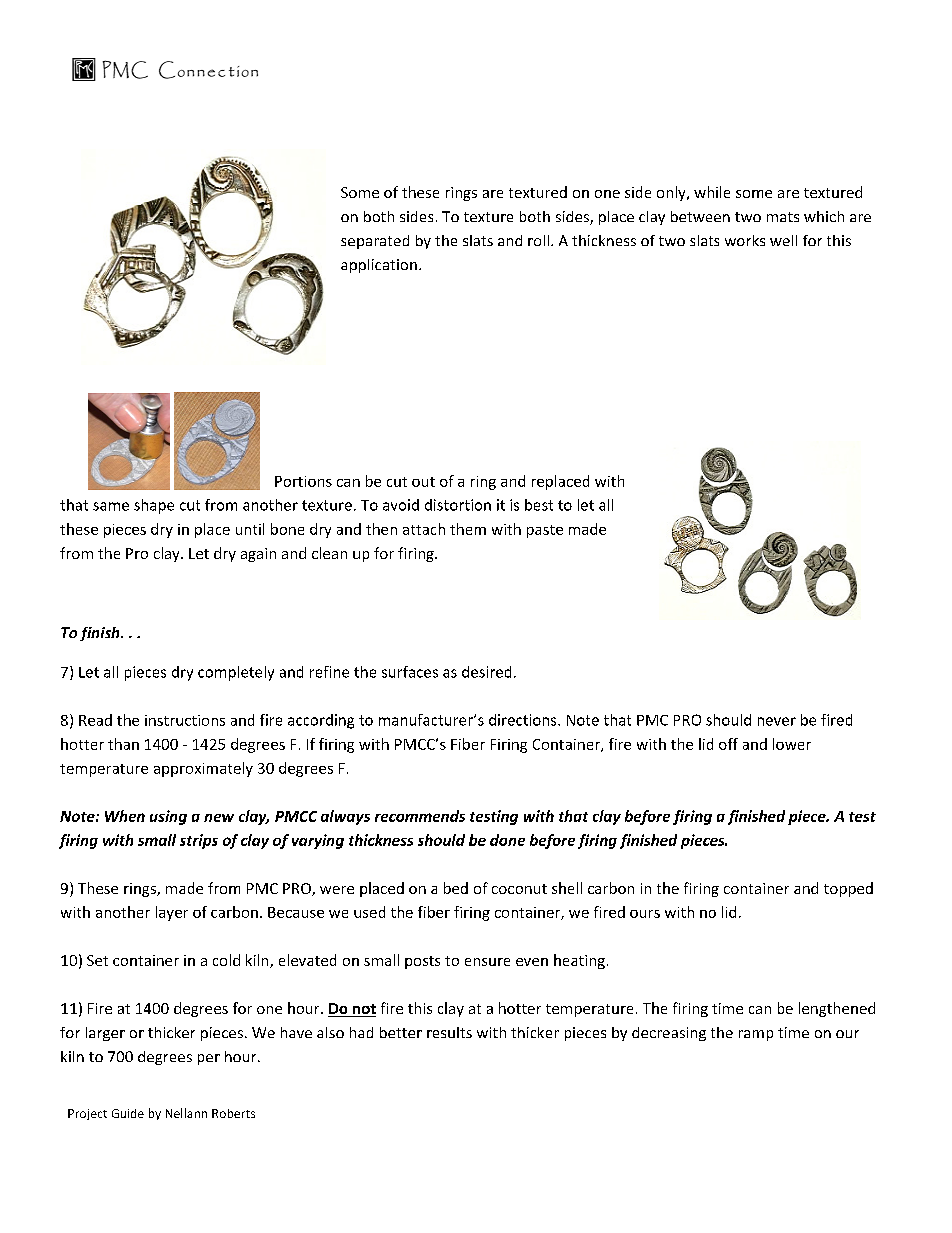 The image size is (952, 1233). I want to click on using, so click(168, 817).
